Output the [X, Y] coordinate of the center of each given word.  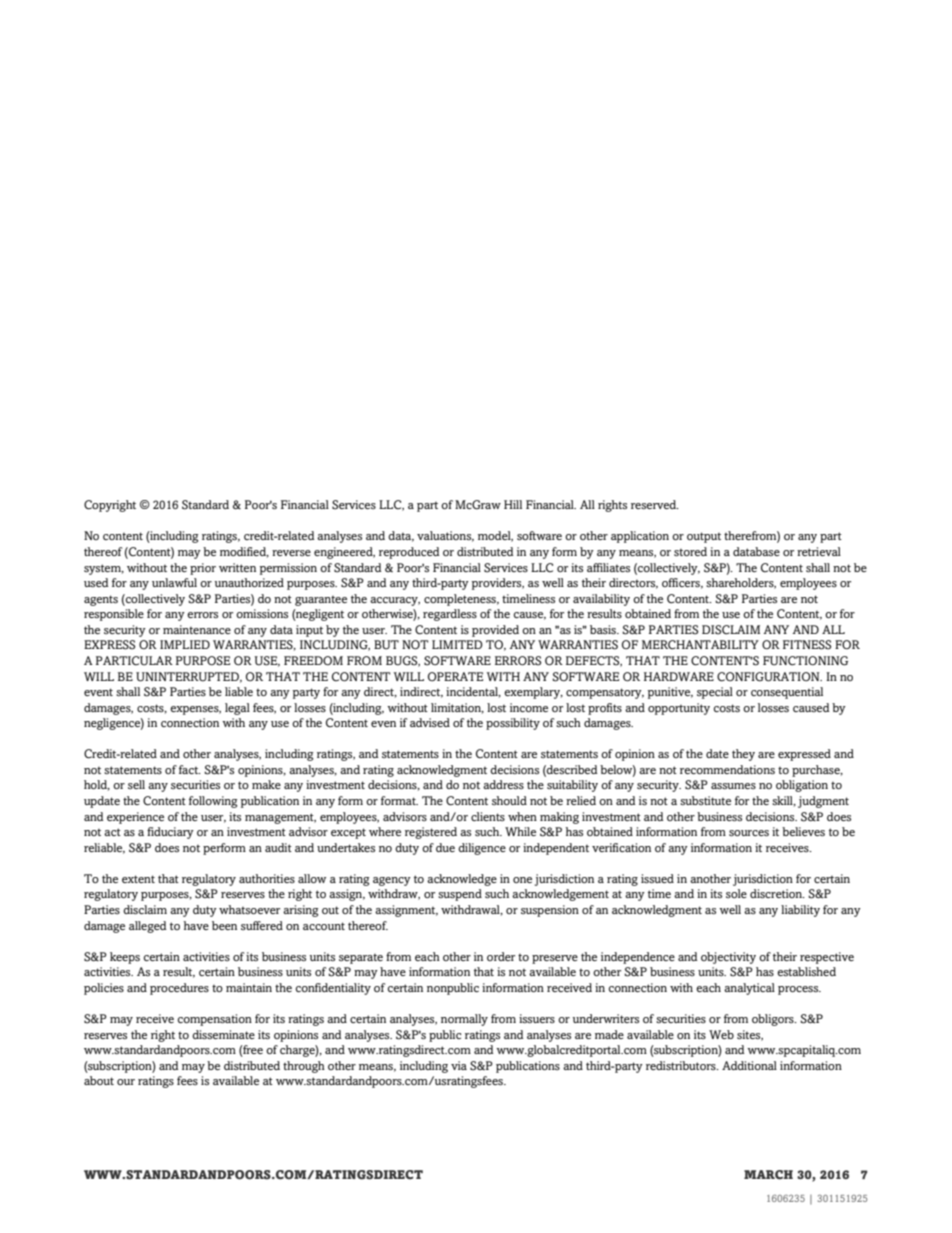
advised [430, 722]
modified [244, 552]
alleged [148, 927]
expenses [195, 710]
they [743, 755]
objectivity [728, 958]
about [99, 1080]
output [704, 537]
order [501, 956]
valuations [445, 536]
